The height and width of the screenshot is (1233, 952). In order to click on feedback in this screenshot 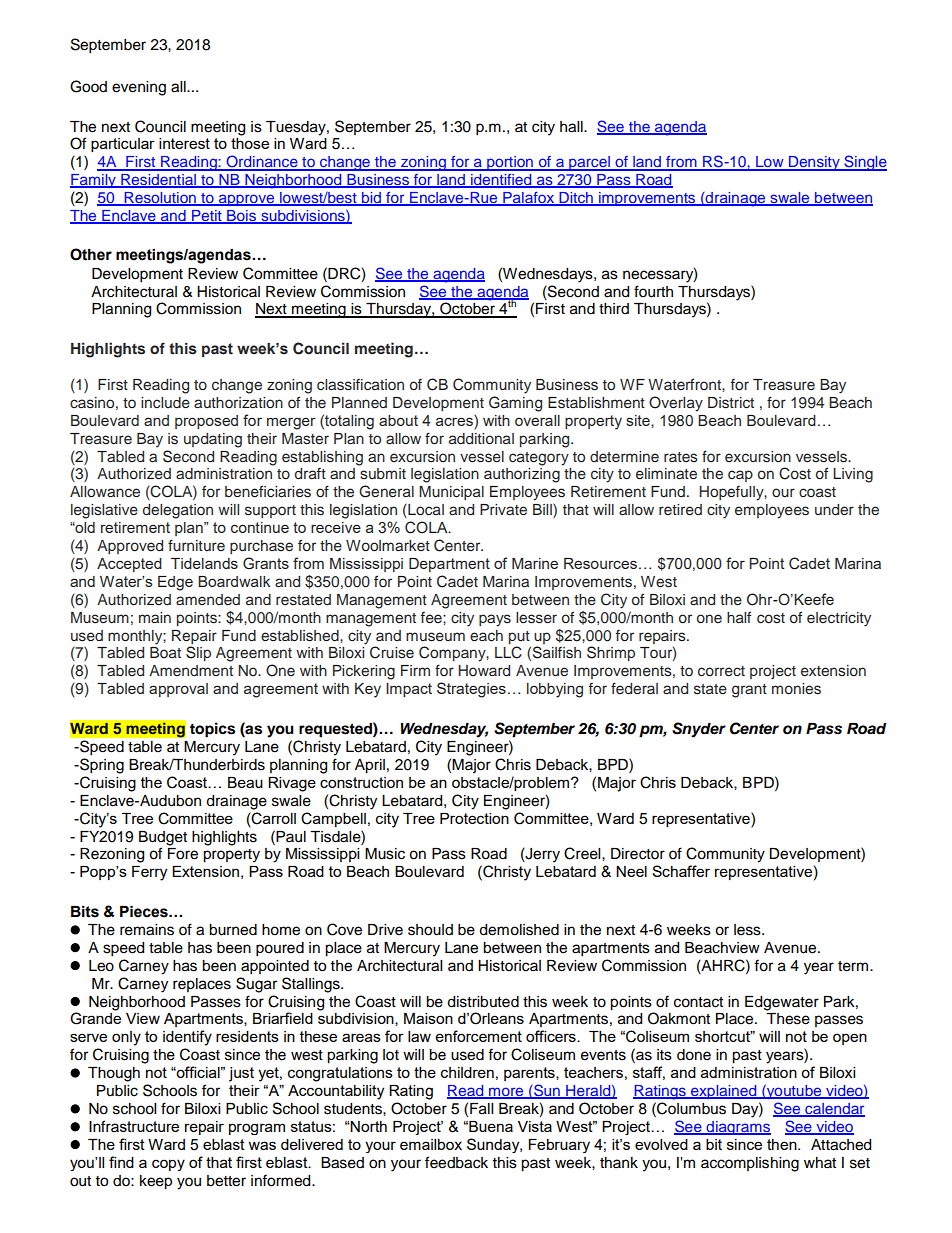, I will do `click(456, 1162)`.
